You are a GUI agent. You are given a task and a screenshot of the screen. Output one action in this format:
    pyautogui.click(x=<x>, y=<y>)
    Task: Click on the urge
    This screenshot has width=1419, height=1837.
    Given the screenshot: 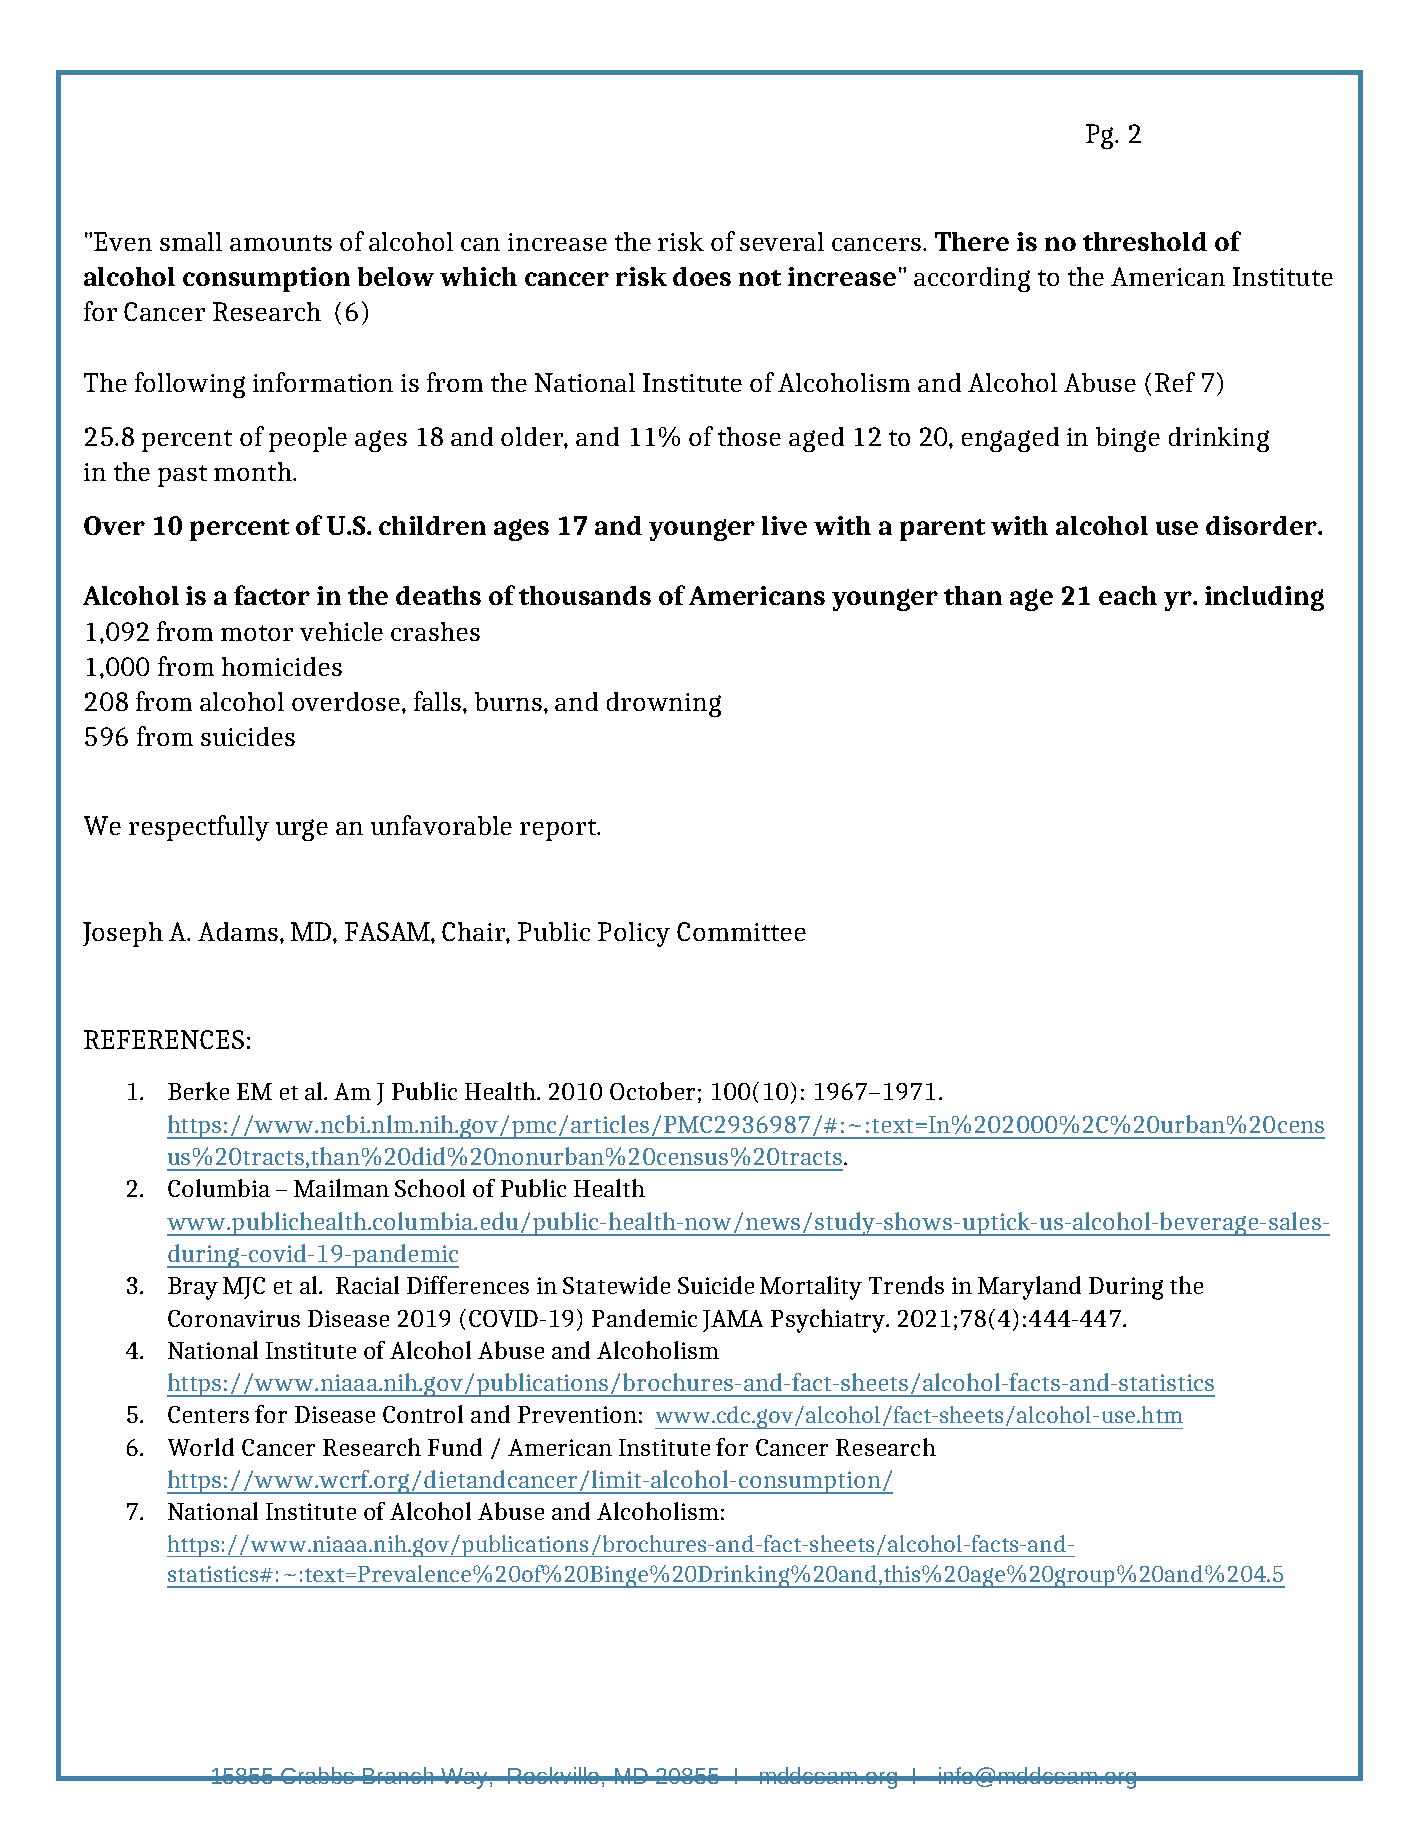 What is the action you would take?
    pyautogui.click(x=302, y=830)
